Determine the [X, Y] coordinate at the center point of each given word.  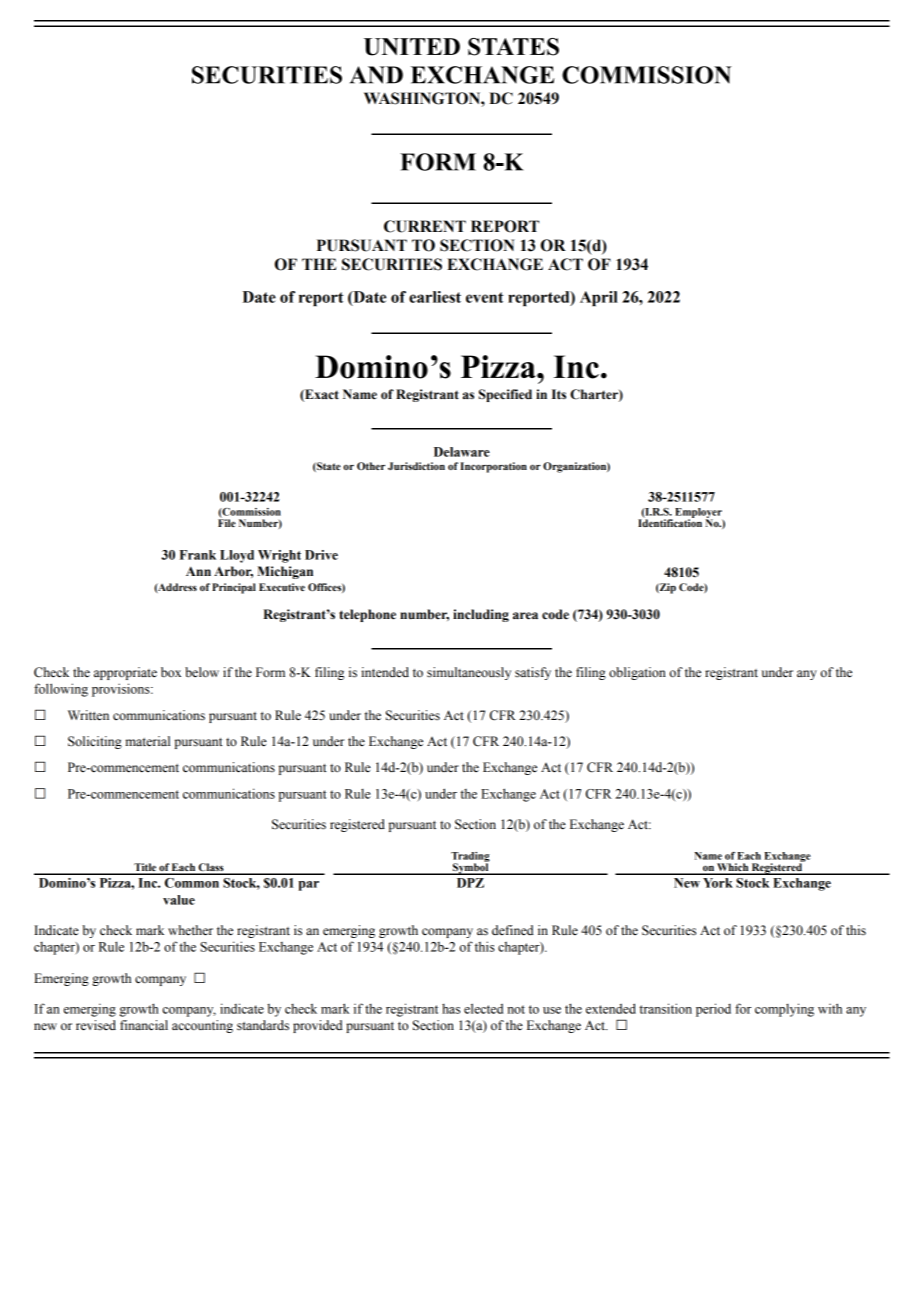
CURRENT [425, 226]
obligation [637, 673]
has [451, 1009]
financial [144, 1025]
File [227, 522]
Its [559, 394]
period [713, 1010]
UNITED [412, 47]
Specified [505, 395]
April [599, 298]
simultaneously [469, 673]
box [171, 672]
